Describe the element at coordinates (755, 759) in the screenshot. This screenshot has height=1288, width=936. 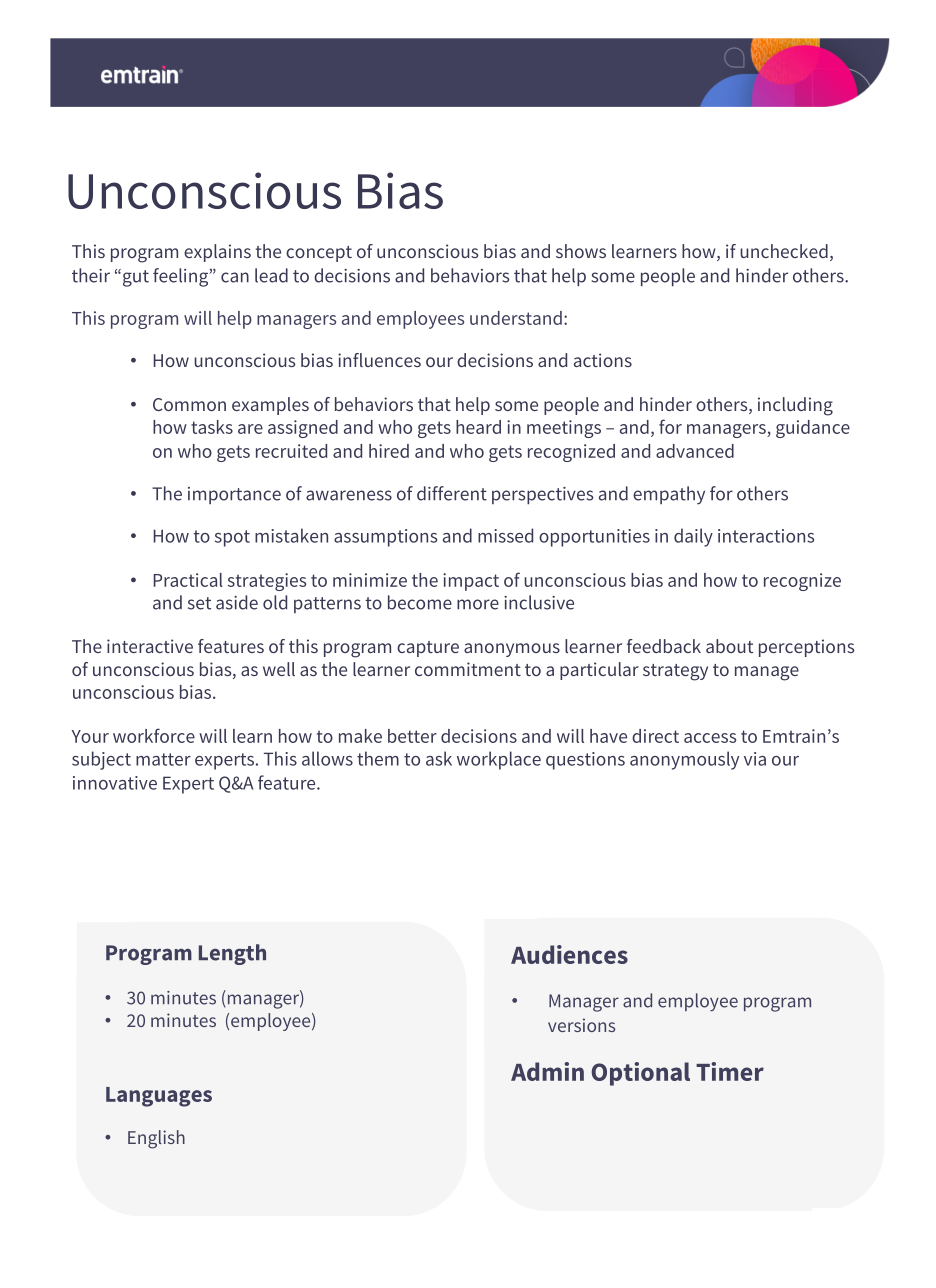
I see `via` at that location.
